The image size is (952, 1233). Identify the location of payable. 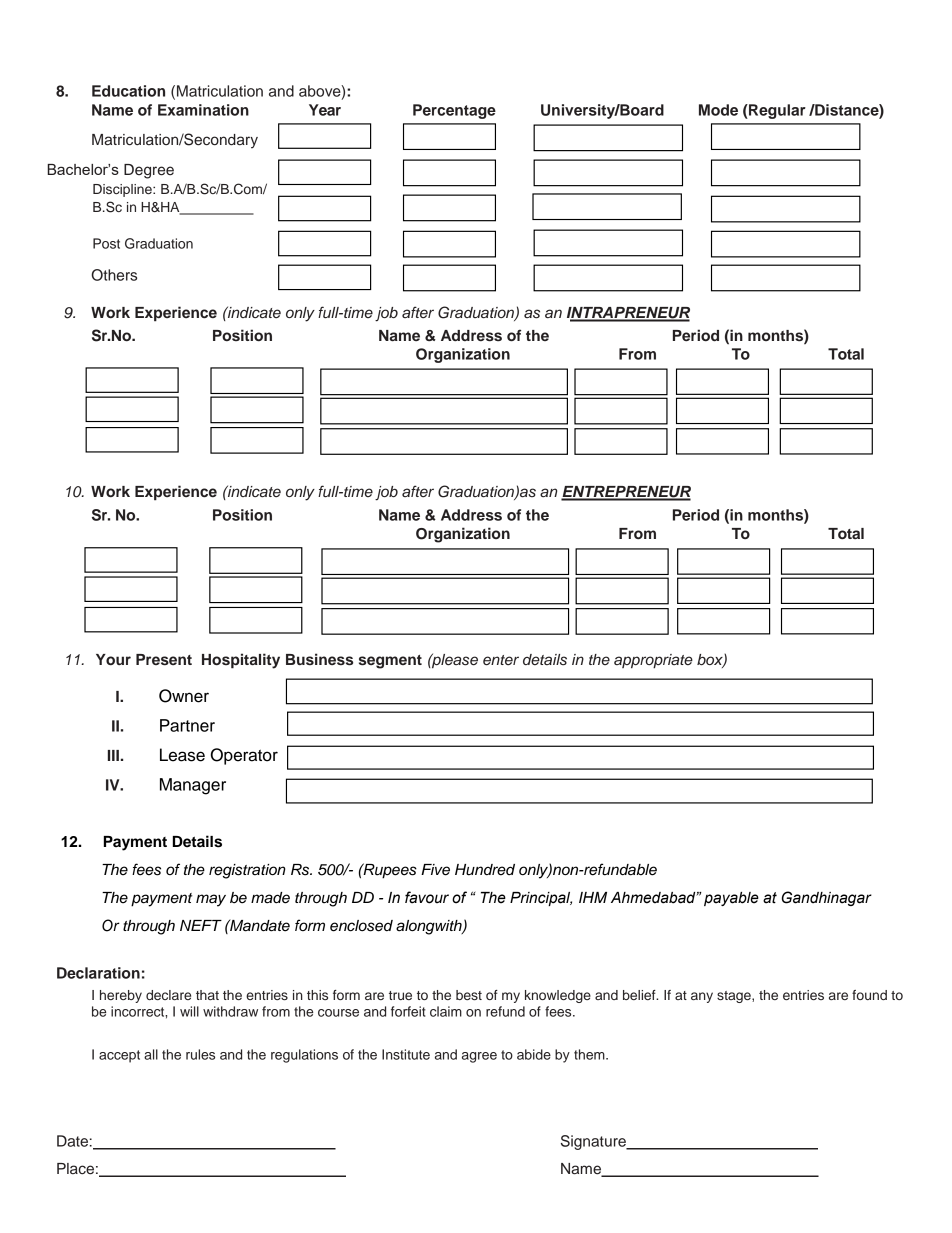
(731, 899).
